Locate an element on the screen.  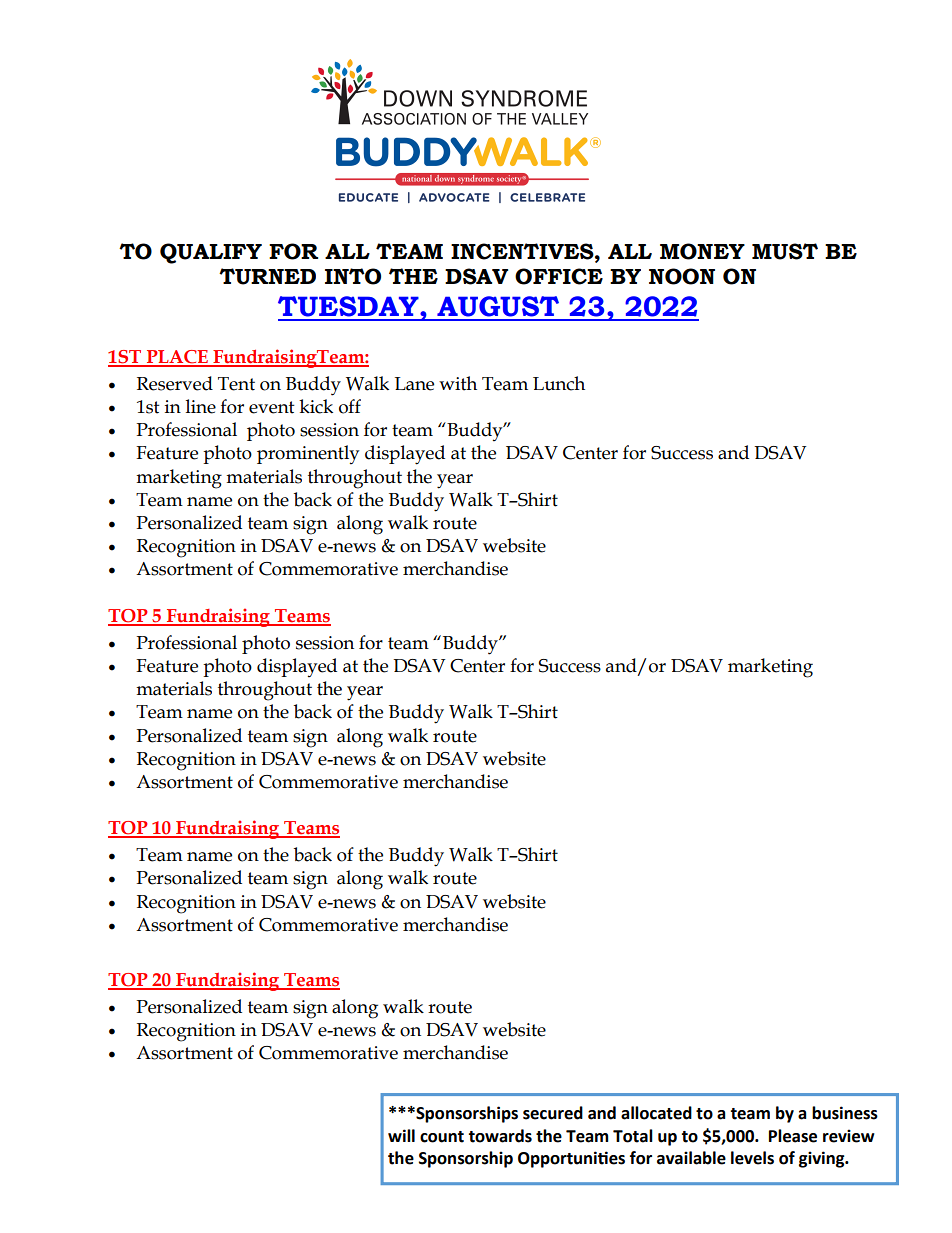
prominently is located at coordinates (308, 454).
